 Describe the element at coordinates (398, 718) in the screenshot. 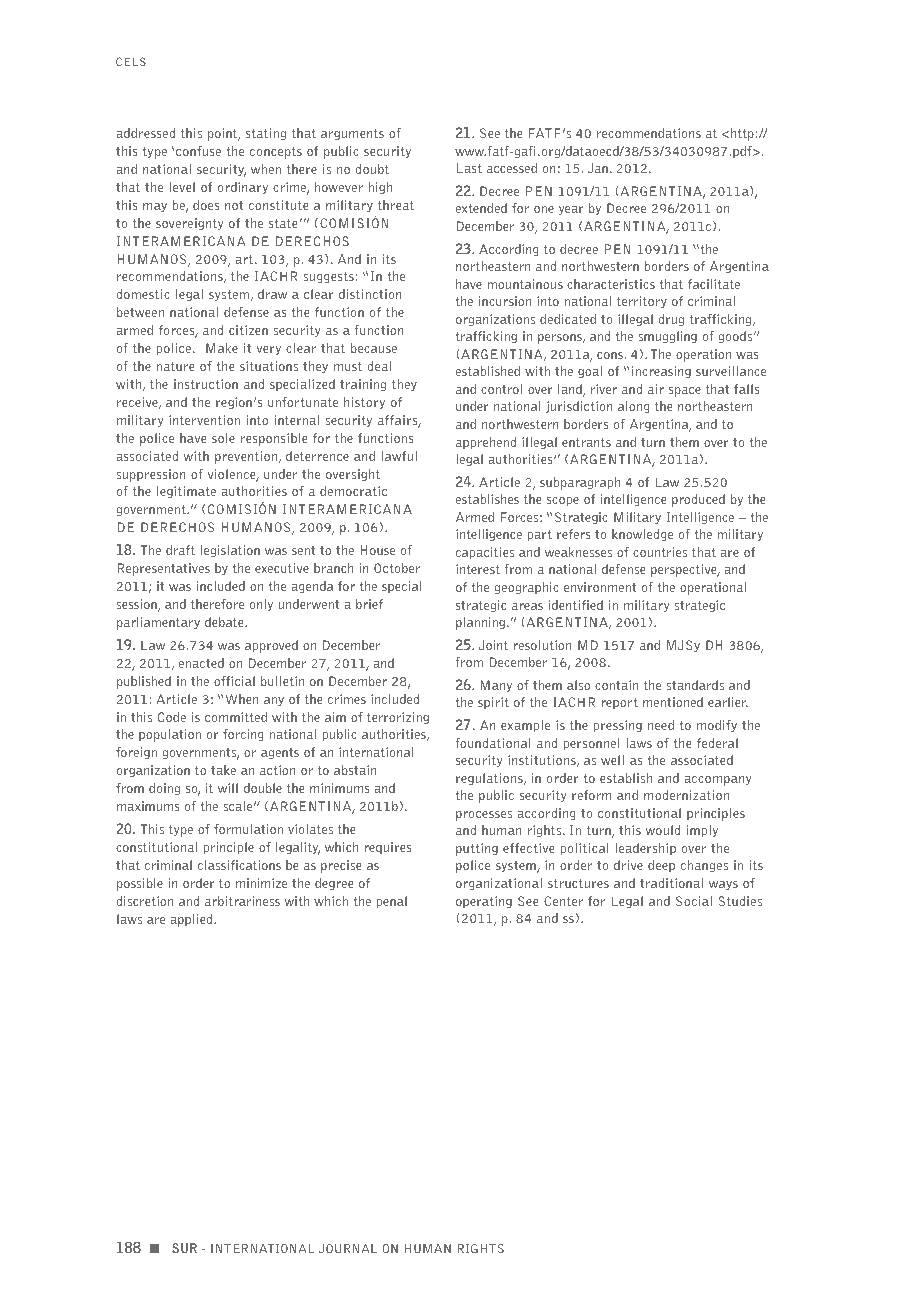

I see `terrorizing` at that location.
